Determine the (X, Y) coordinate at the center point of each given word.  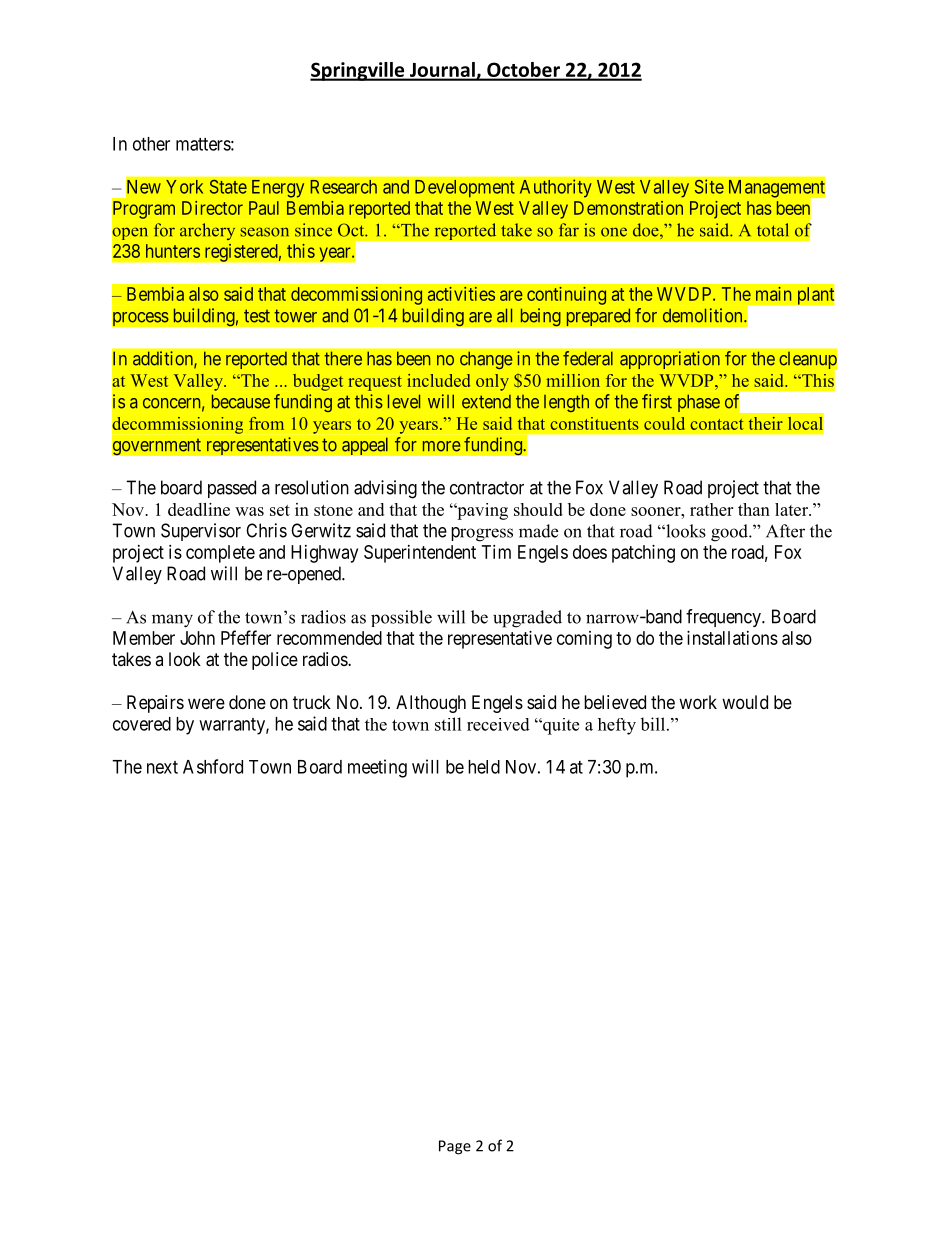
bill (652, 724)
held (484, 767)
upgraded (527, 619)
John (197, 638)
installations (732, 638)
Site (709, 186)
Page (455, 1147)
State (228, 187)
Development (465, 189)
